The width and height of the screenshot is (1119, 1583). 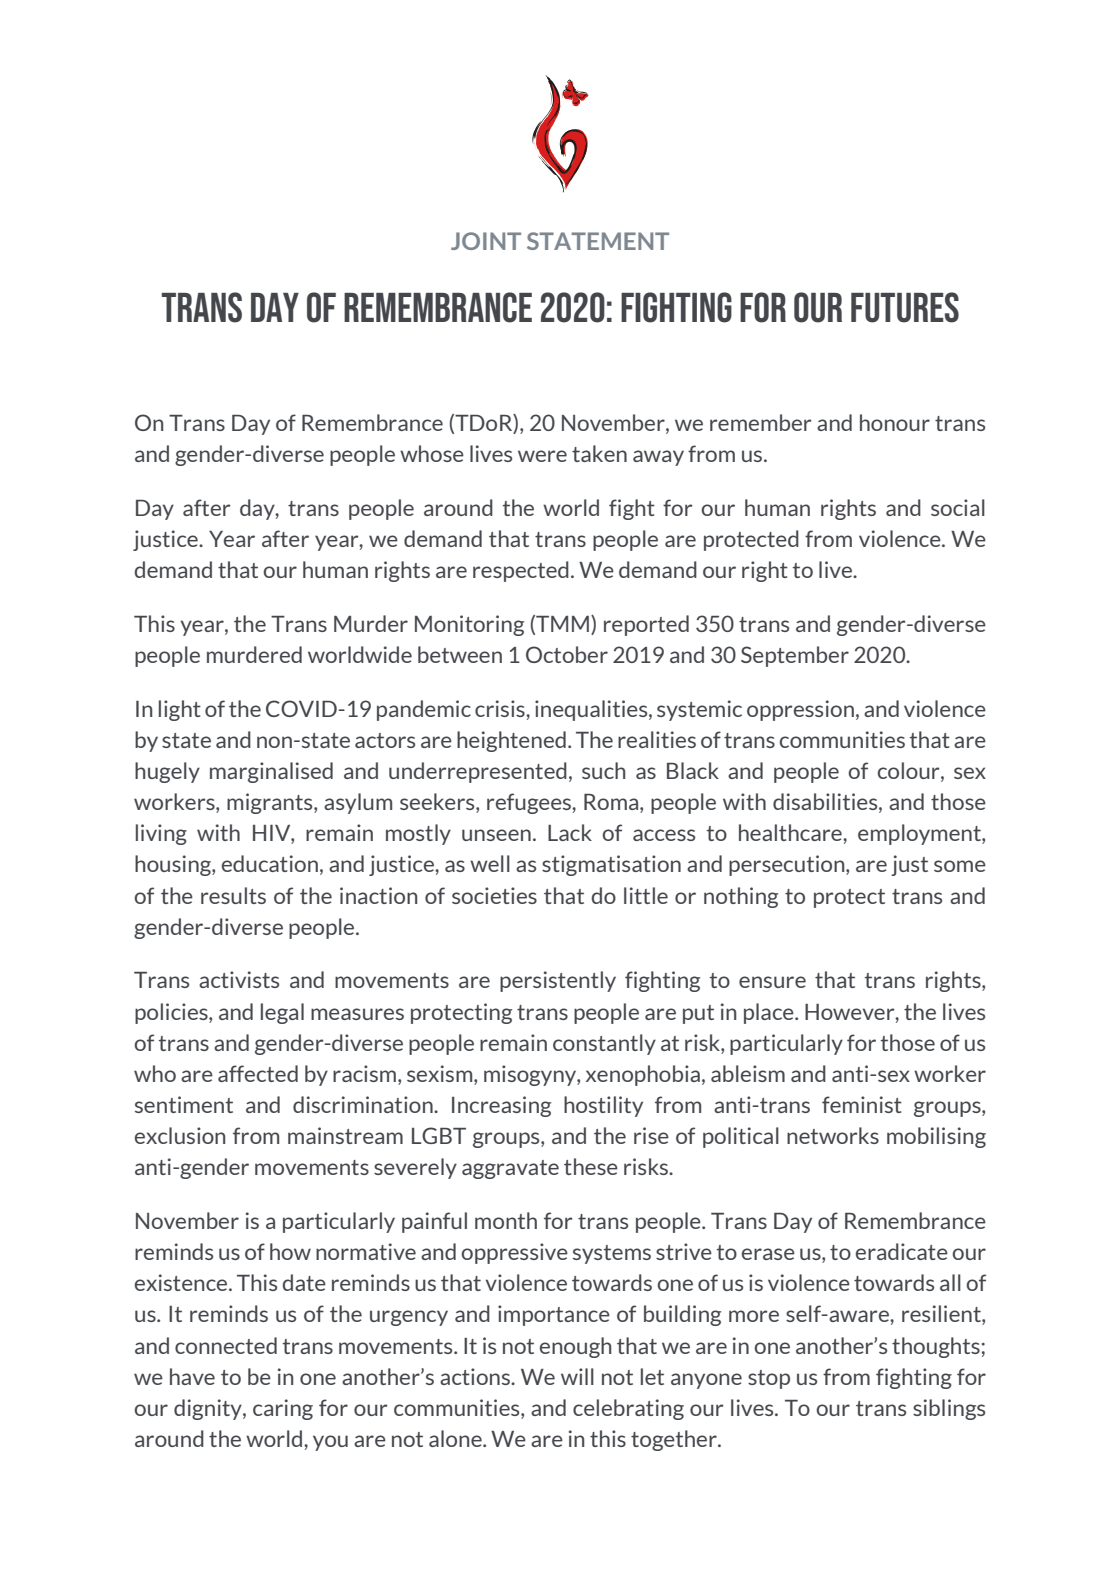 I want to click on October, so click(x=567, y=654).
